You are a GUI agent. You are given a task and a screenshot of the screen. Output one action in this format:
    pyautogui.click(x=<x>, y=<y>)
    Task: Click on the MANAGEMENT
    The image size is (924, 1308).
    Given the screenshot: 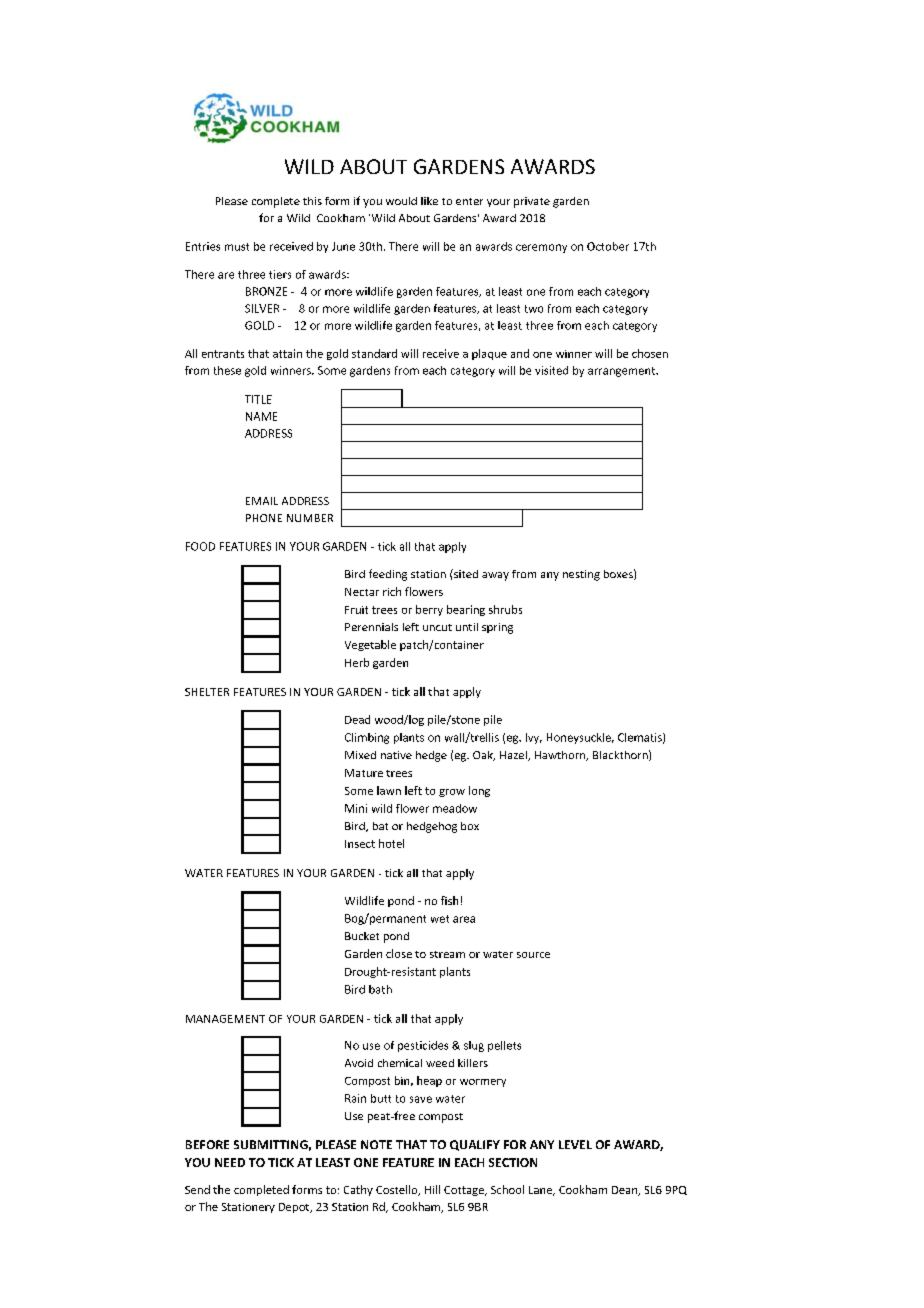 What is the action you would take?
    pyautogui.click(x=225, y=1019)
